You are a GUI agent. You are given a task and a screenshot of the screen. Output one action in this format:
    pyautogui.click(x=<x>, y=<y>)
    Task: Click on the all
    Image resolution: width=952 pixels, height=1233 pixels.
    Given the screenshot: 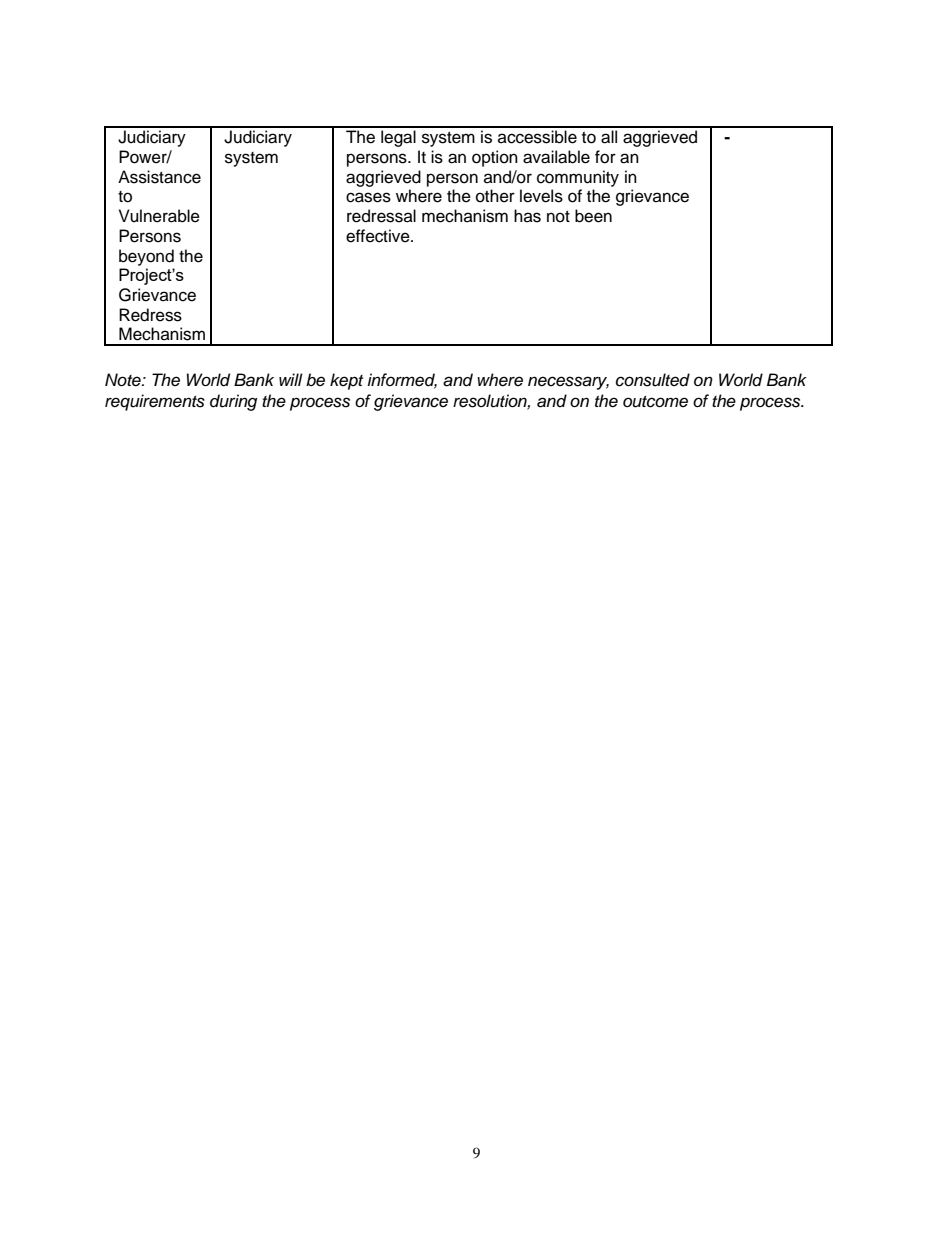 What is the action you would take?
    pyautogui.click(x=609, y=137)
